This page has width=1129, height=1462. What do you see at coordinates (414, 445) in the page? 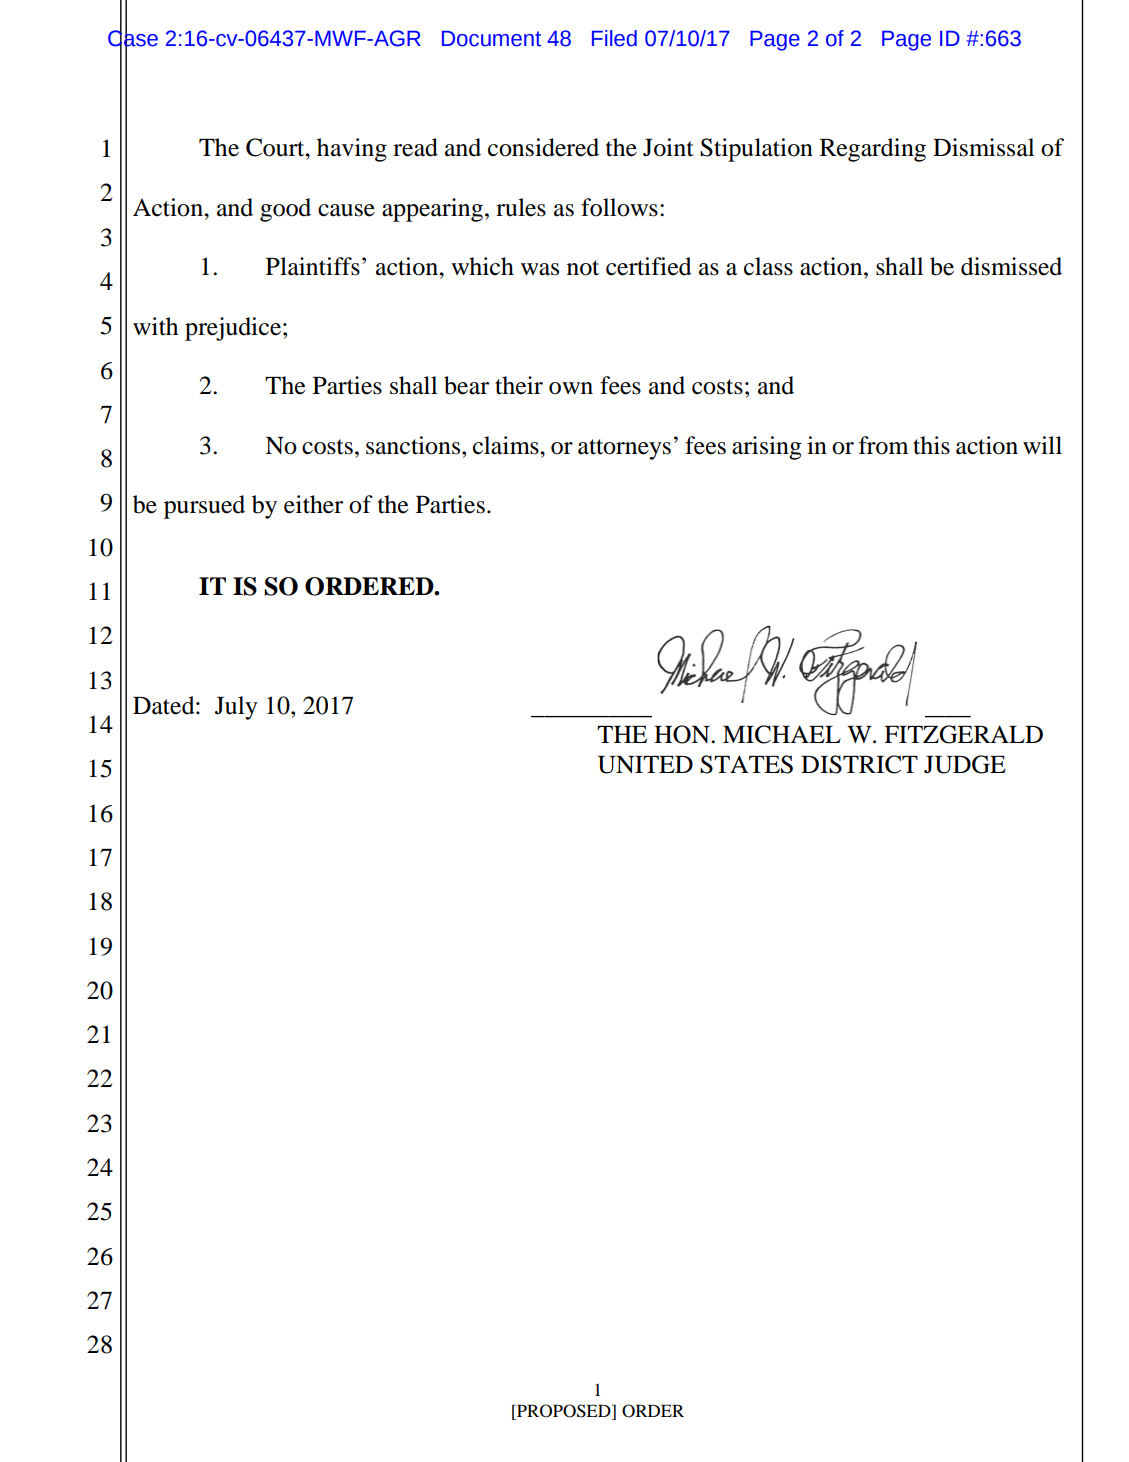
I see `sanctions` at bounding box center [414, 445].
